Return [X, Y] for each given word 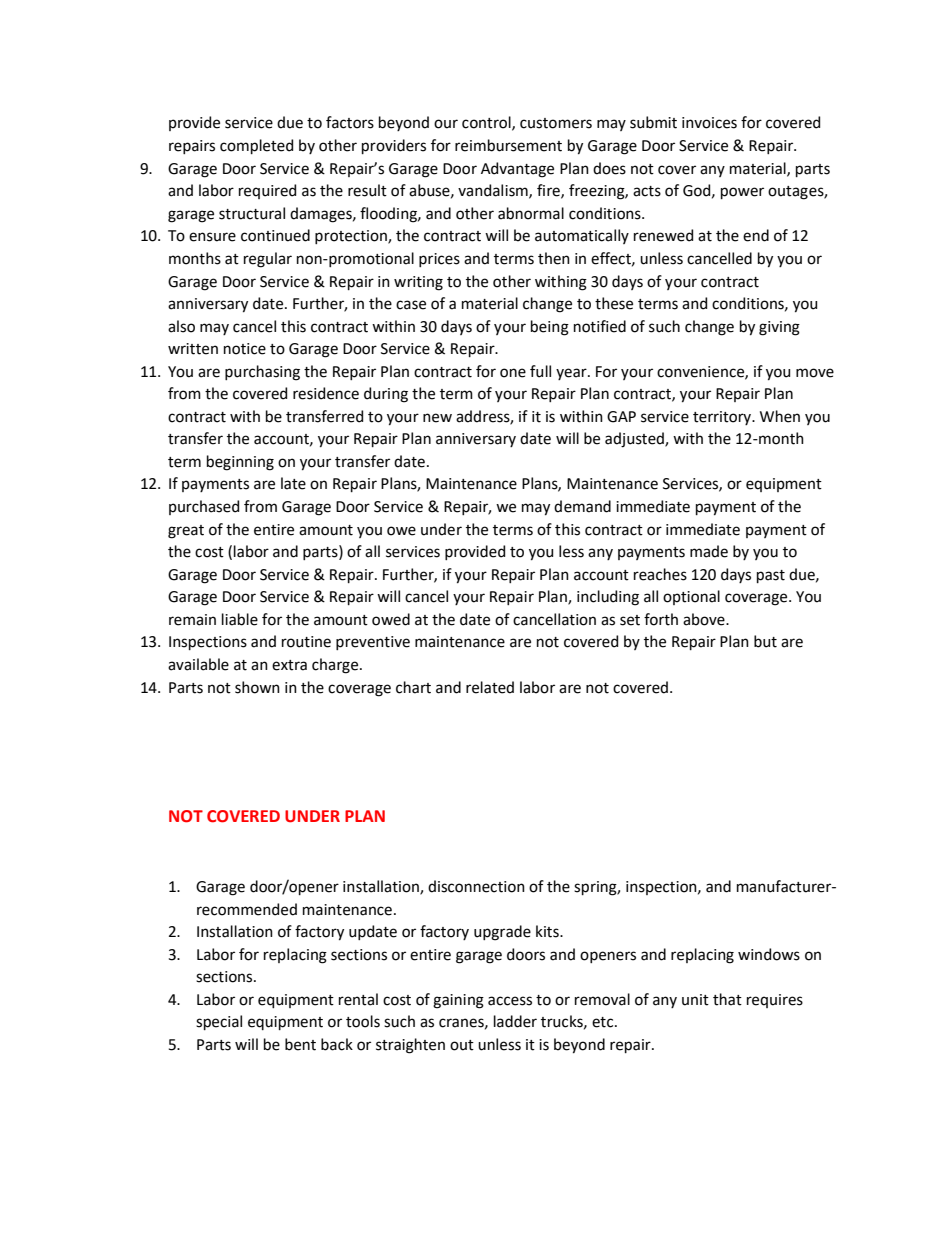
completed [256, 146]
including [608, 598]
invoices [709, 123]
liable [240, 619]
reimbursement [508, 145]
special [219, 1022]
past [771, 576]
